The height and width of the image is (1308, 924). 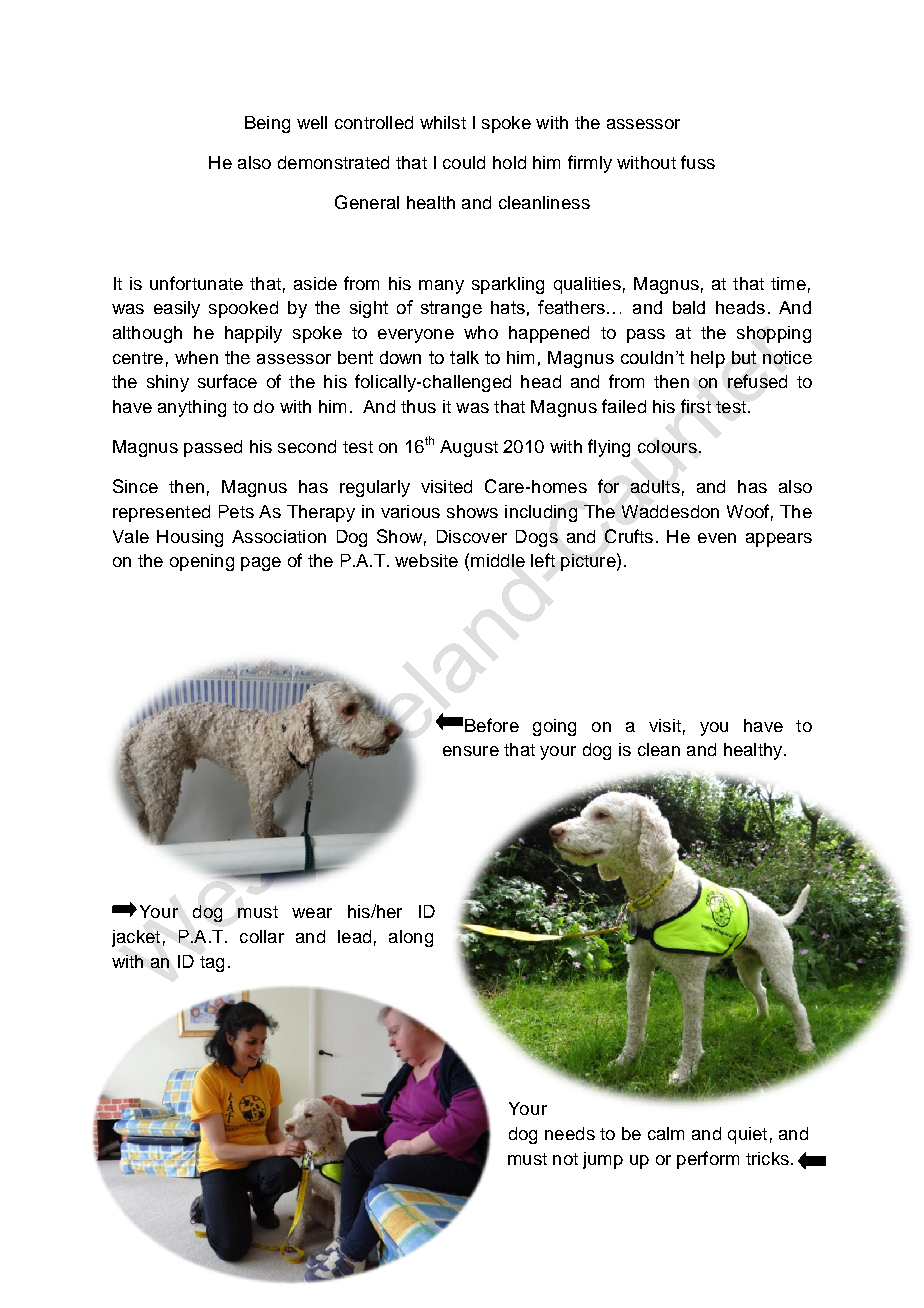 I want to click on whilst, so click(x=443, y=122).
